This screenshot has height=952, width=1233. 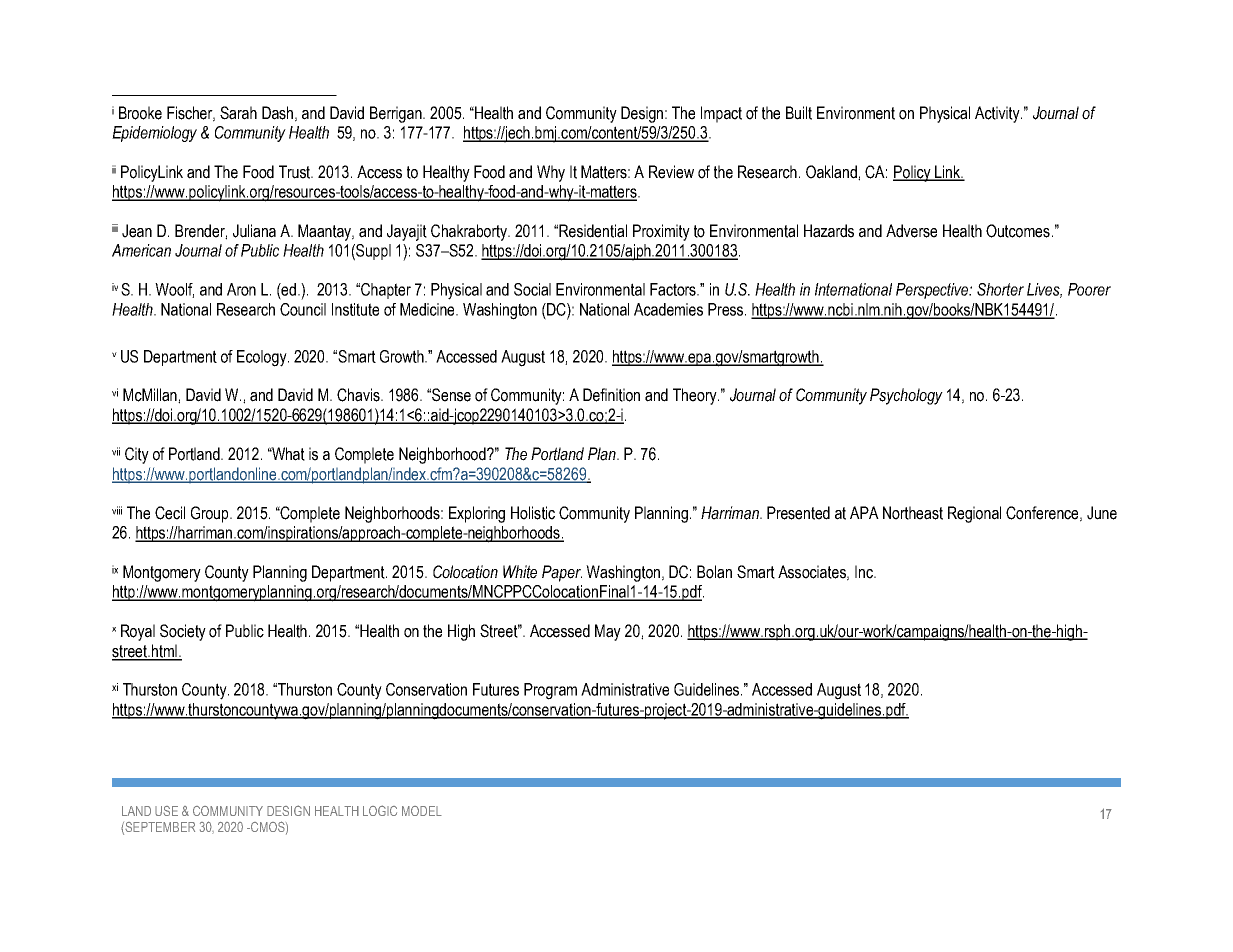 I want to click on Review, so click(x=671, y=172).
